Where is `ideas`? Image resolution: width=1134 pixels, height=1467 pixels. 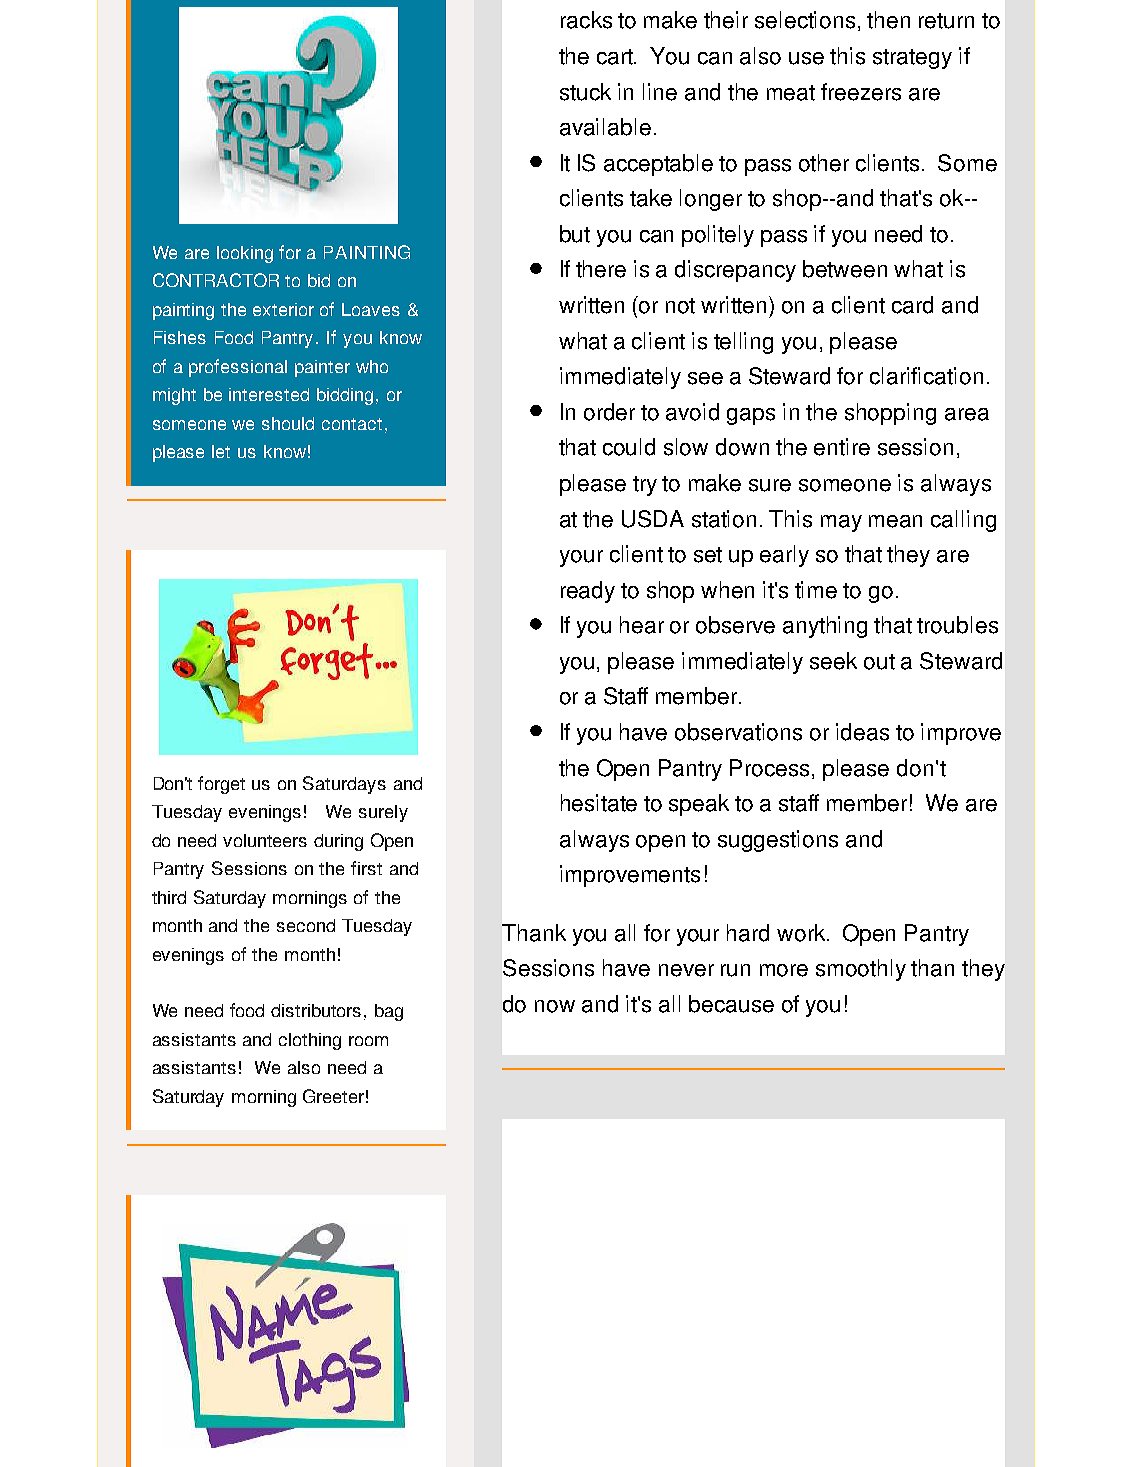
ideas is located at coordinates (862, 732).
